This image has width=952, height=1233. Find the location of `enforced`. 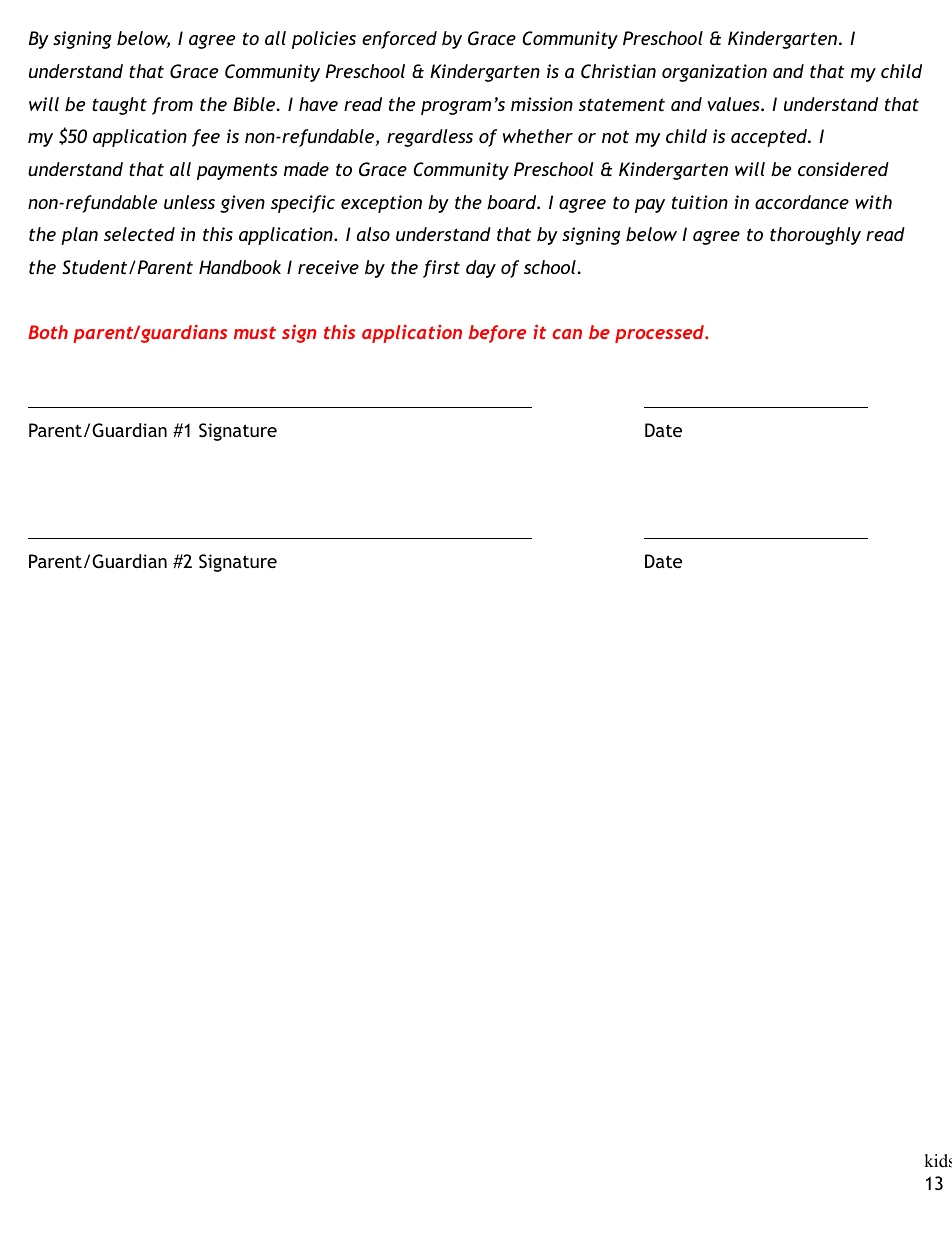

enforced is located at coordinates (399, 40).
